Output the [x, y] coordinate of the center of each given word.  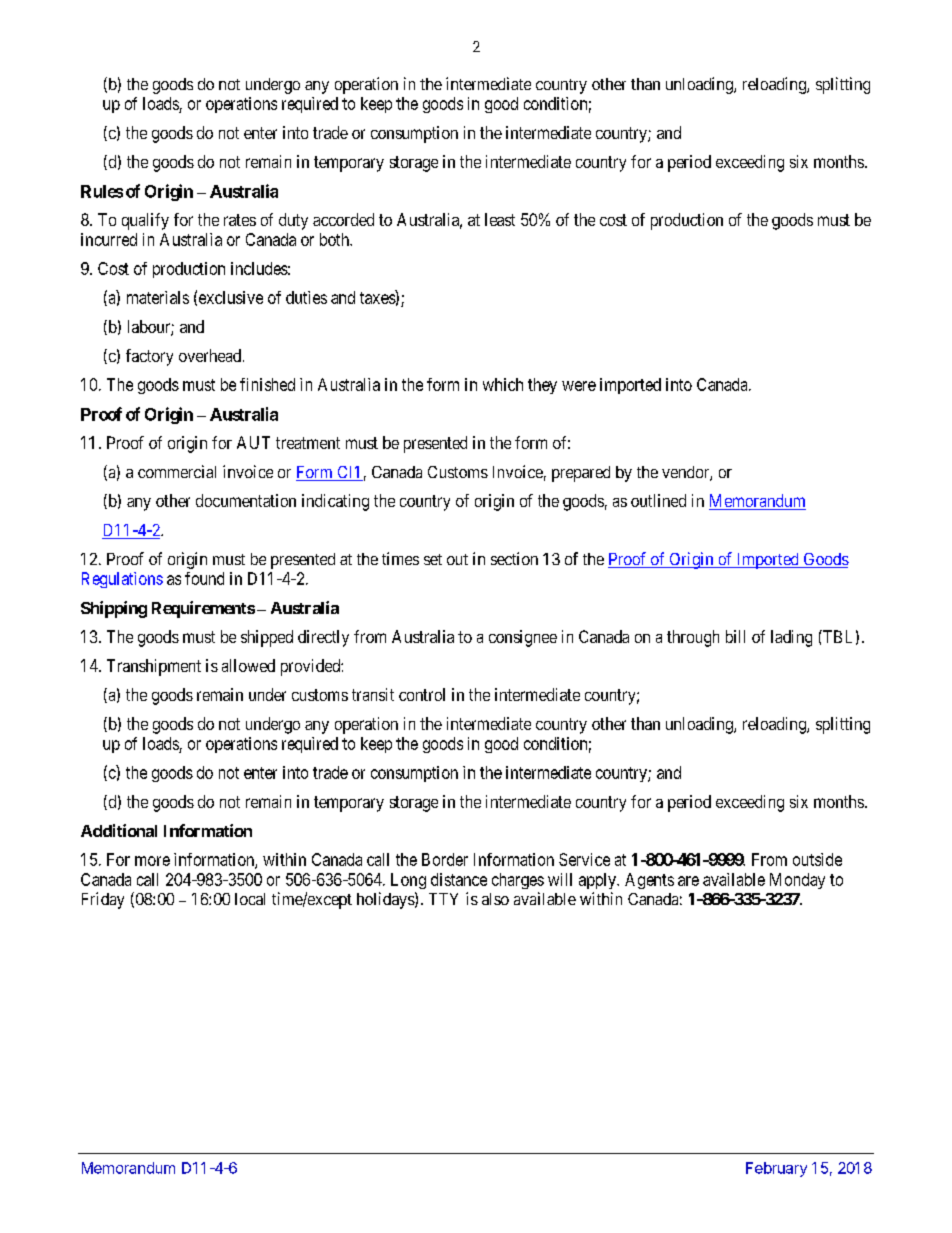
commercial [177, 471]
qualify [145, 221]
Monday [797, 881]
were [579, 386]
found [204, 578]
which [503, 384]
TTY [443, 899]
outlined [658, 500]
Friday [103, 900]
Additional [119, 830]
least [500, 219]
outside [817, 859]
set [433, 559]
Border [445, 859]
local [250, 899]
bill [735, 636]
